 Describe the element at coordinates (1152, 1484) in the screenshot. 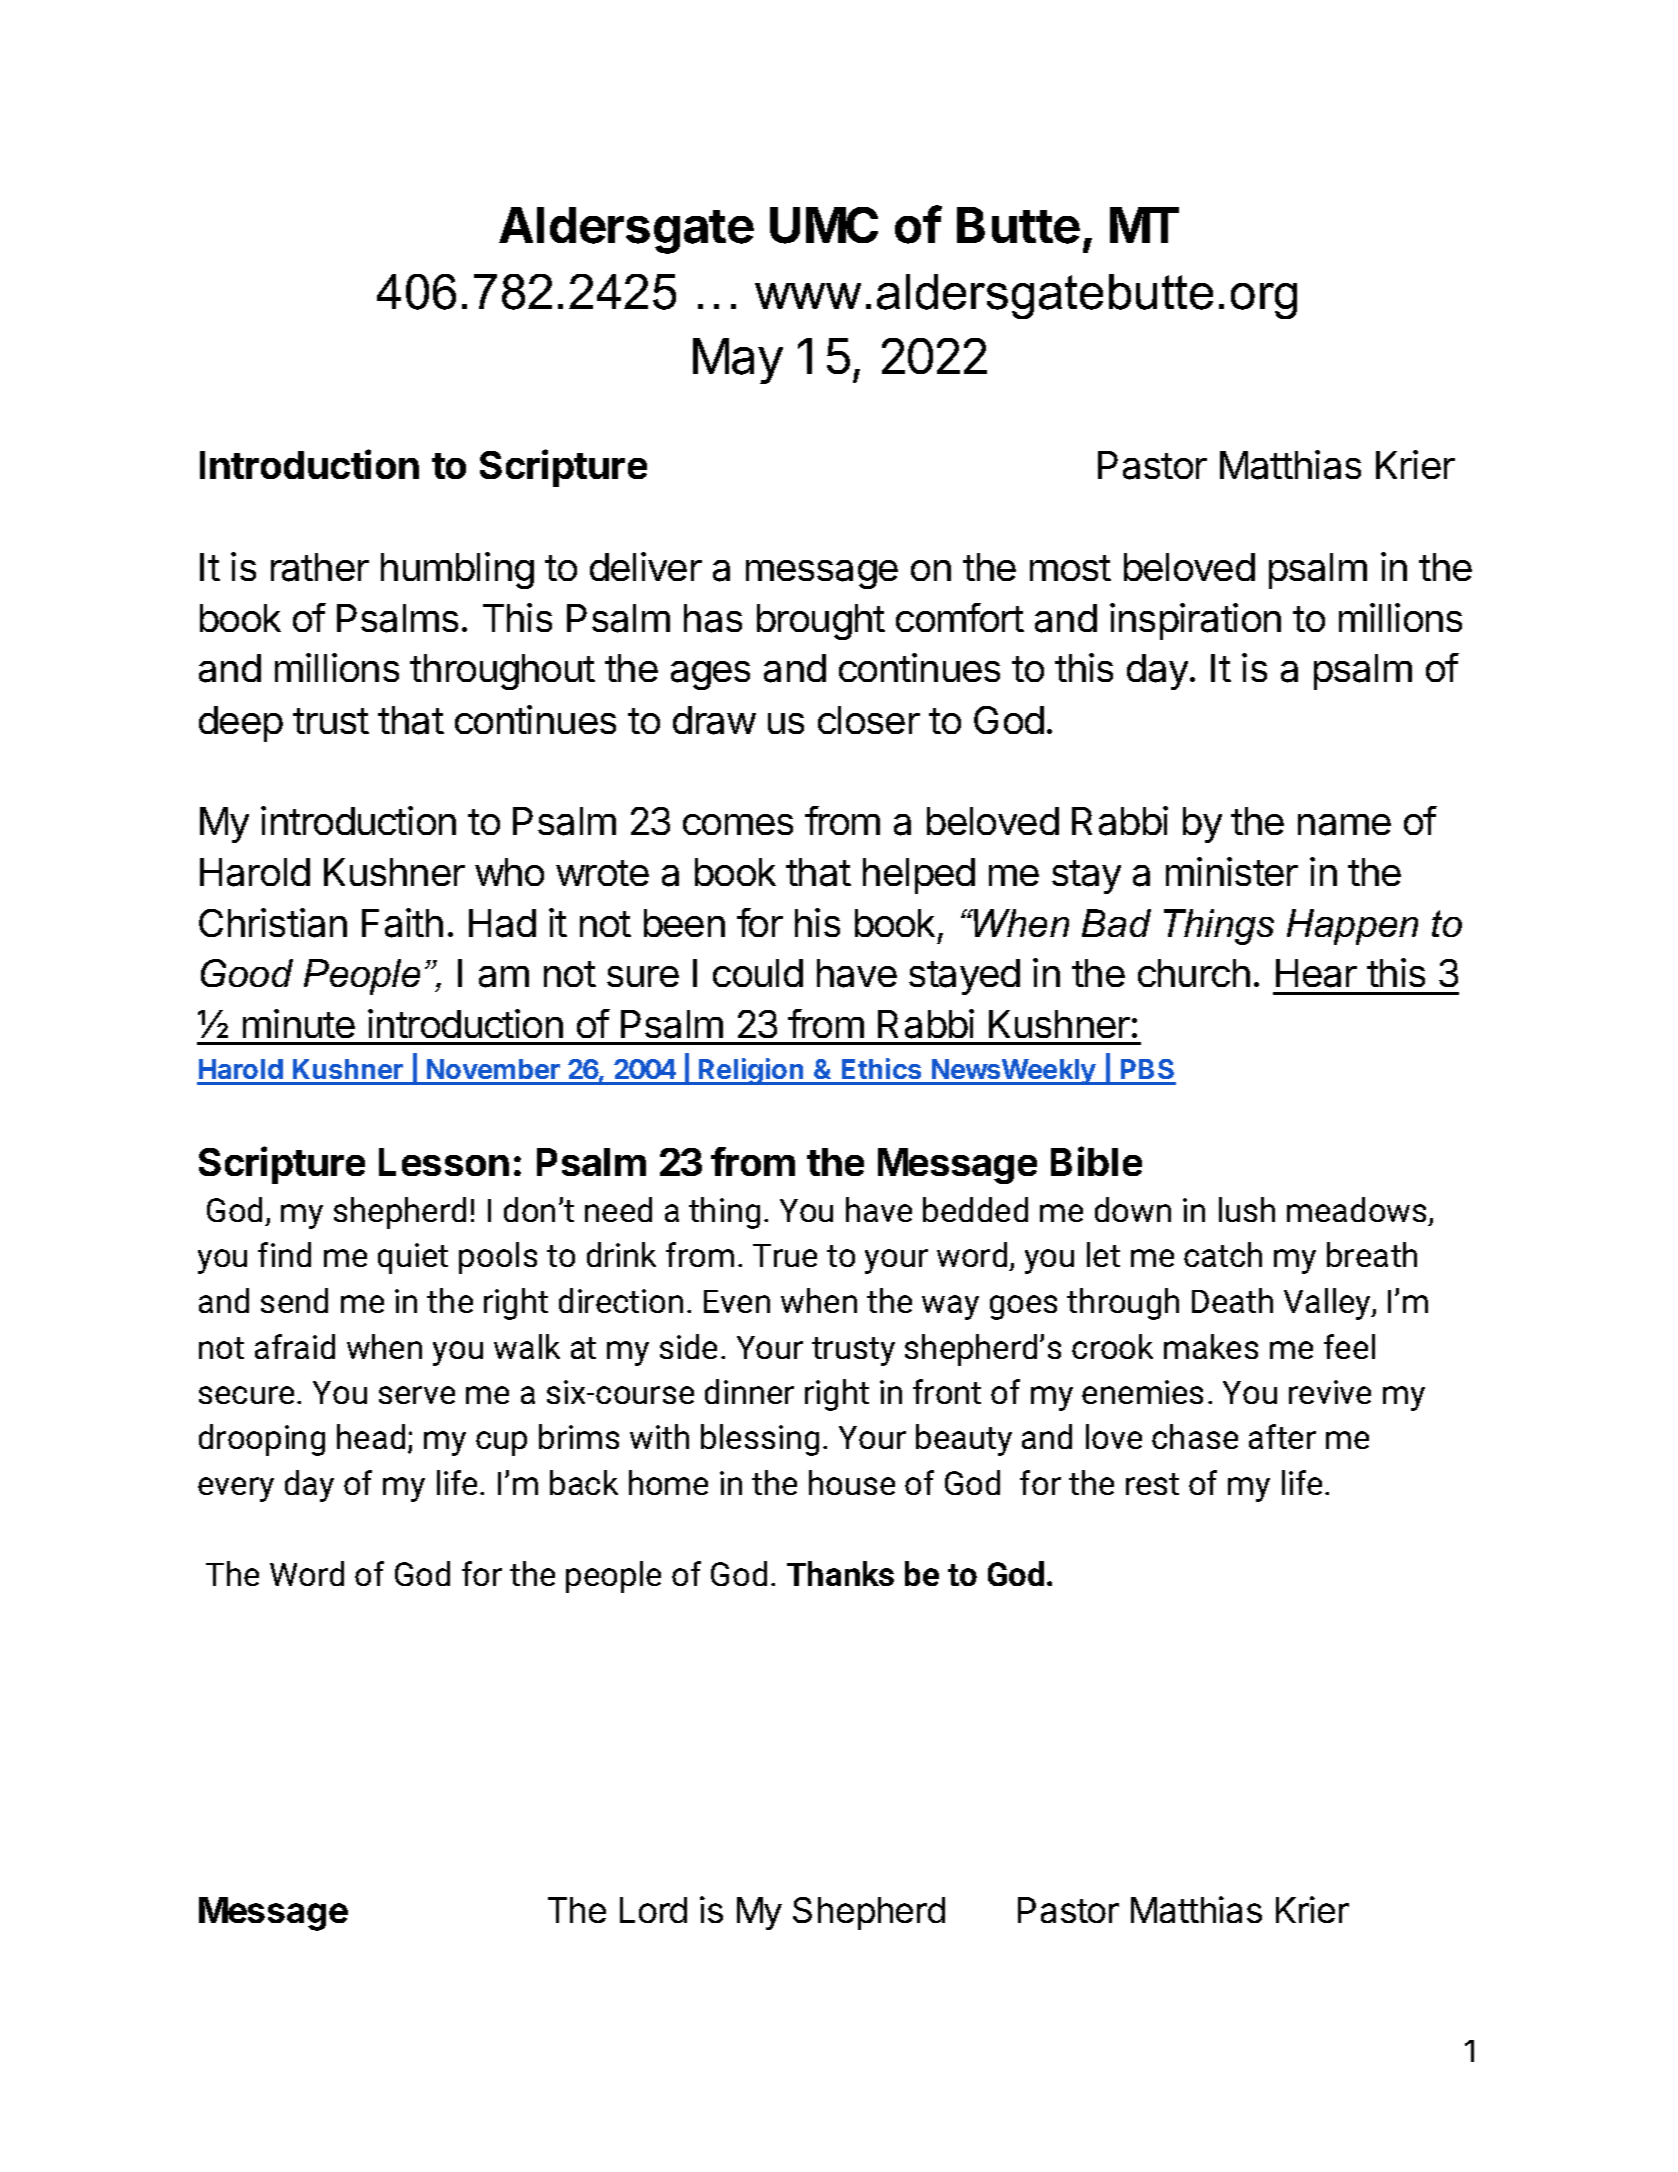

I see `rest` at that location.
